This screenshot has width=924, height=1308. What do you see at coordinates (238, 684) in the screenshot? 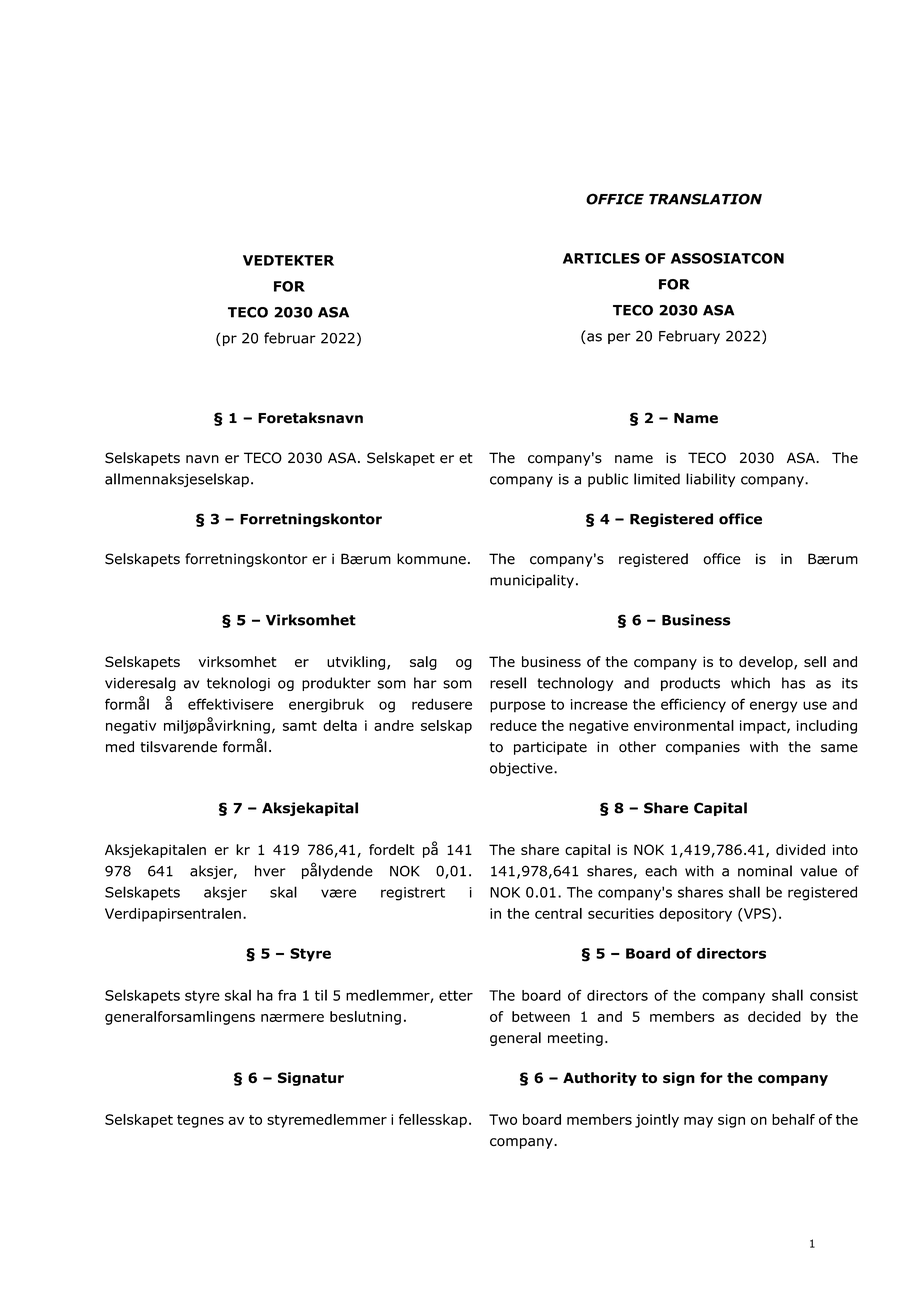
I see `teknologi` at bounding box center [238, 684].
